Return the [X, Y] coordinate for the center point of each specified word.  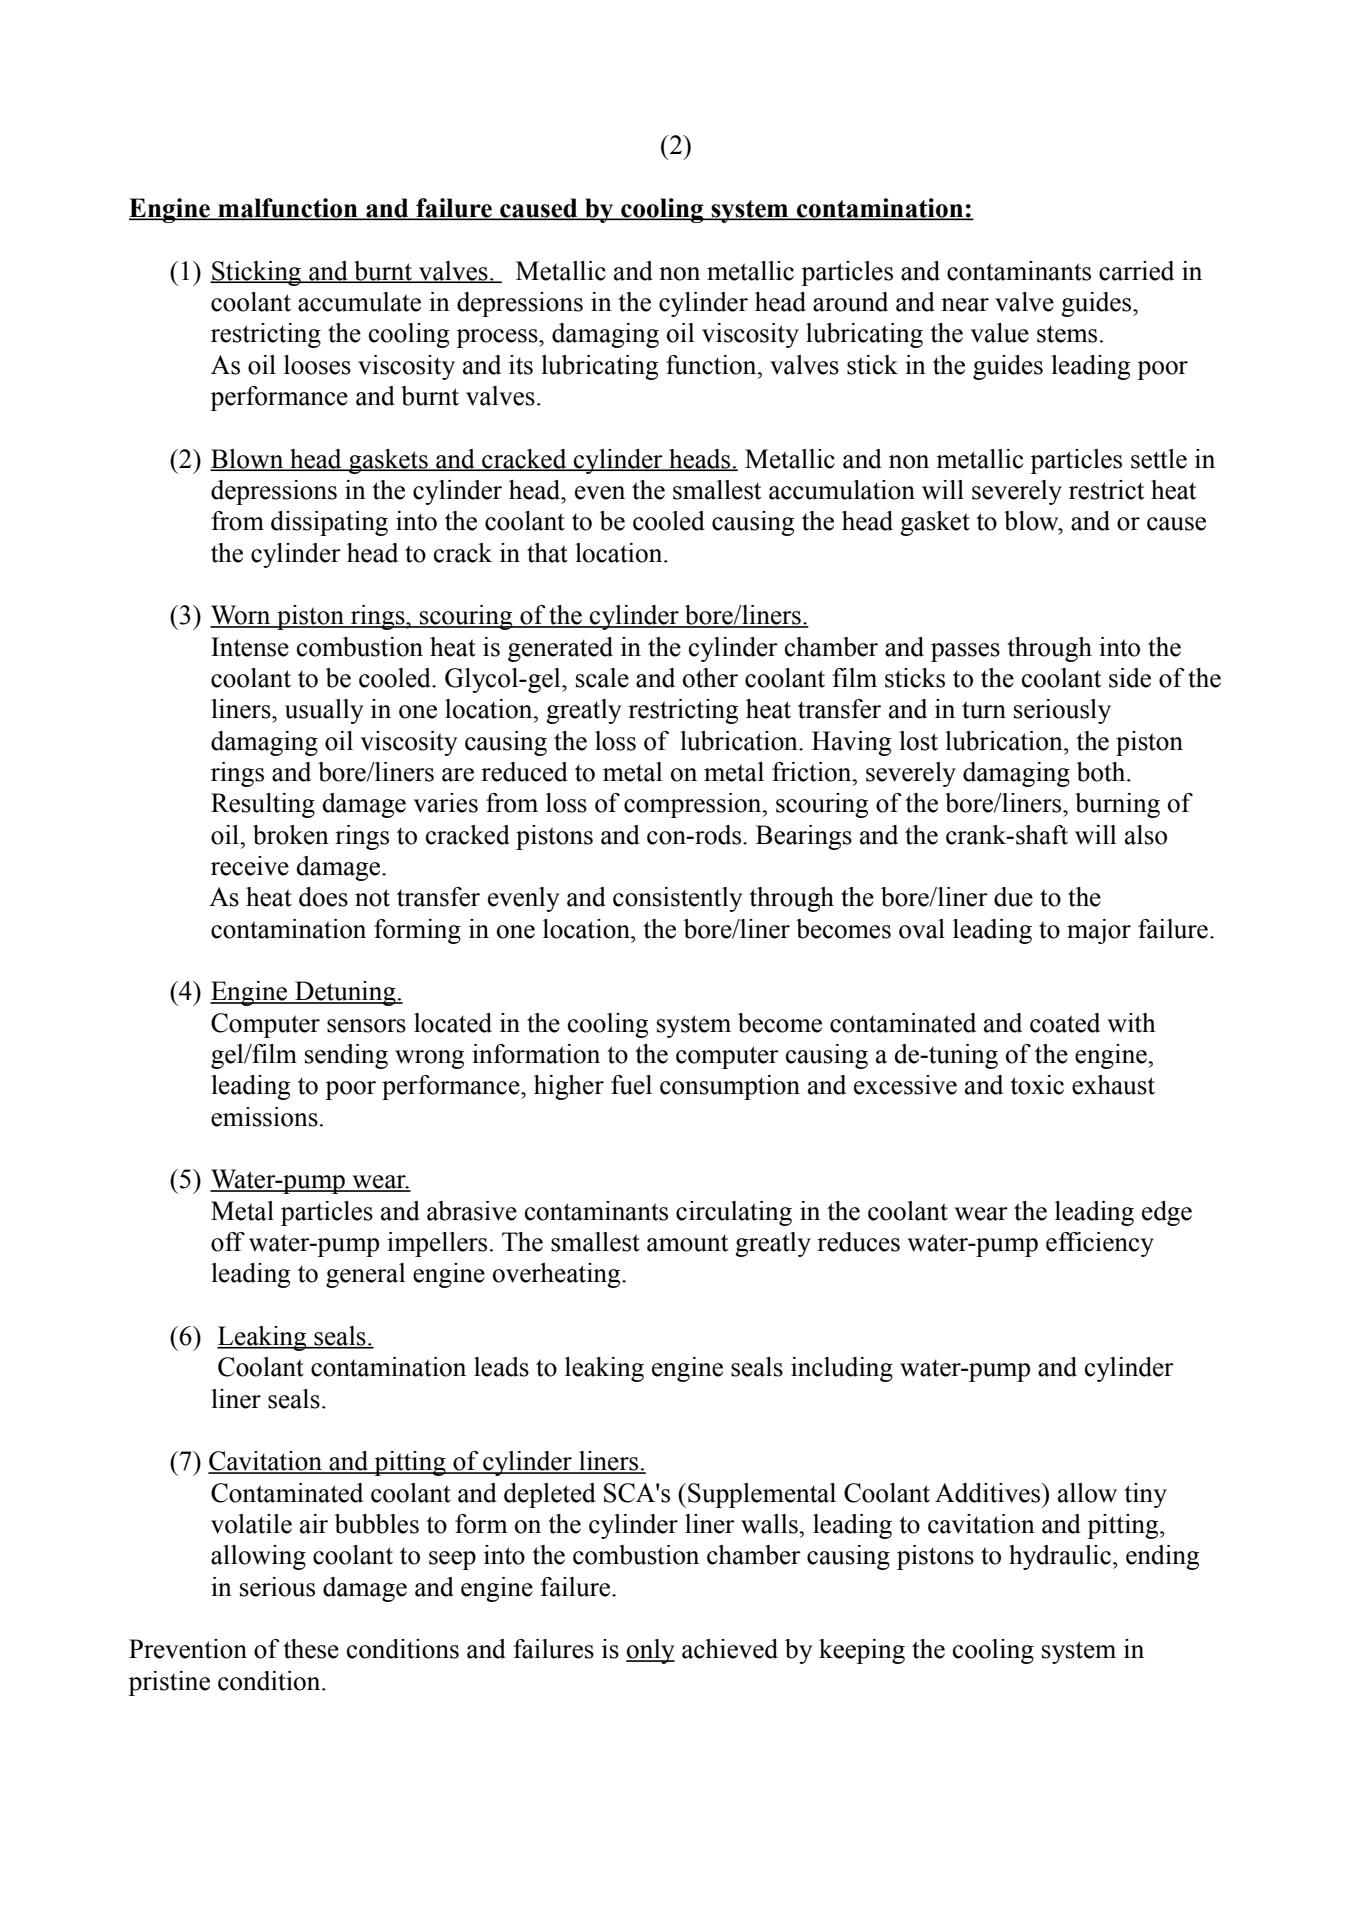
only [650, 1651]
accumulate [359, 302]
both [1102, 772]
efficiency [1100, 1244]
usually [324, 711]
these [311, 1649]
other [710, 678]
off [228, 1242]
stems [1067, 334]
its [521, 365]
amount [687, 1243]
